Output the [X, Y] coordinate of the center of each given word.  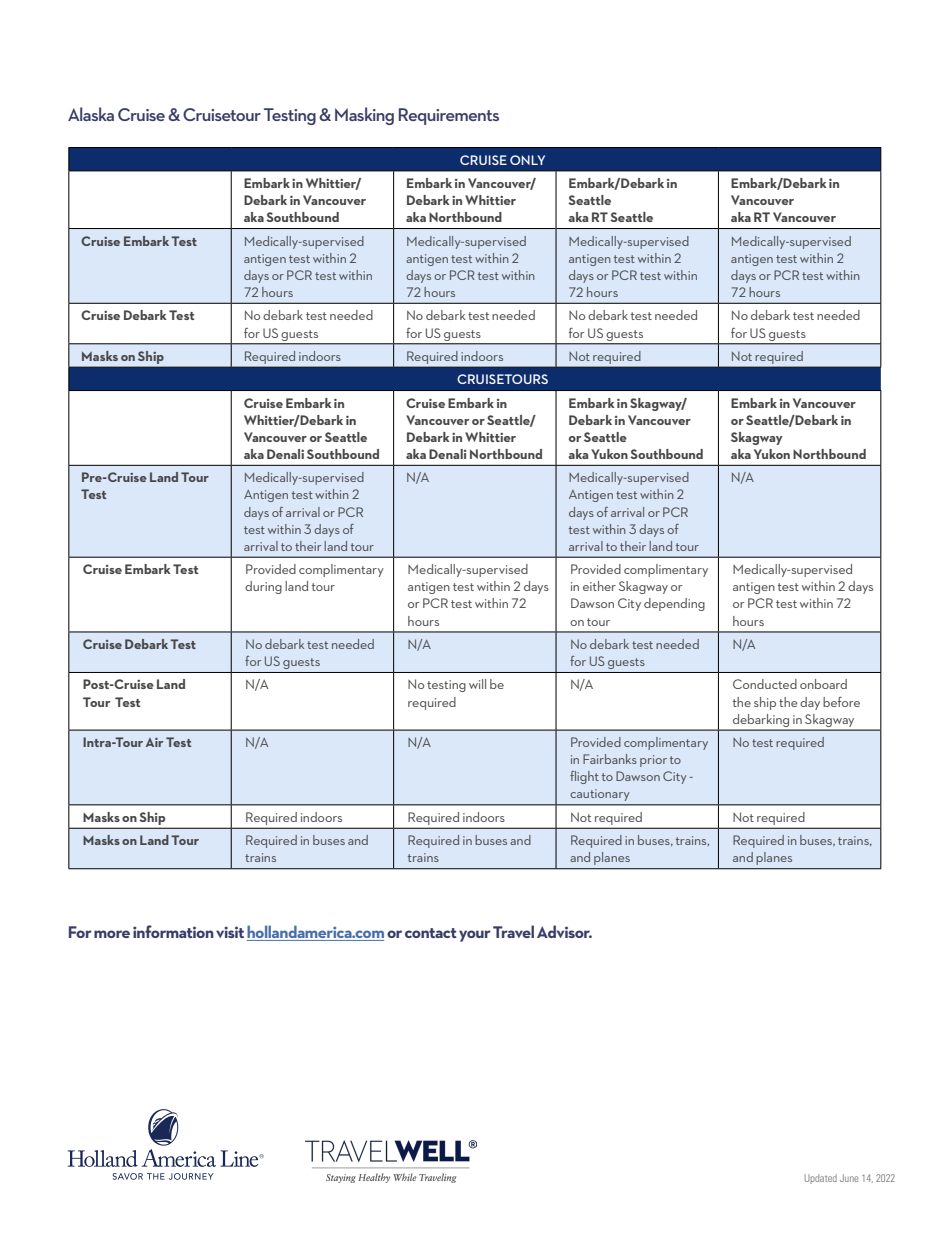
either [599, 586]
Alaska [91, 114]
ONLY [527, 160]
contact [431, 933]
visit [230, 932]
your [475, 936]
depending [674, 604]
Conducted [765, 684]
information [173, 931]
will [477, 684]
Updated [821, 1179]
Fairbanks [610, 759]
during [263, 587]
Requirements [449, 116]
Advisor [564, 931]
